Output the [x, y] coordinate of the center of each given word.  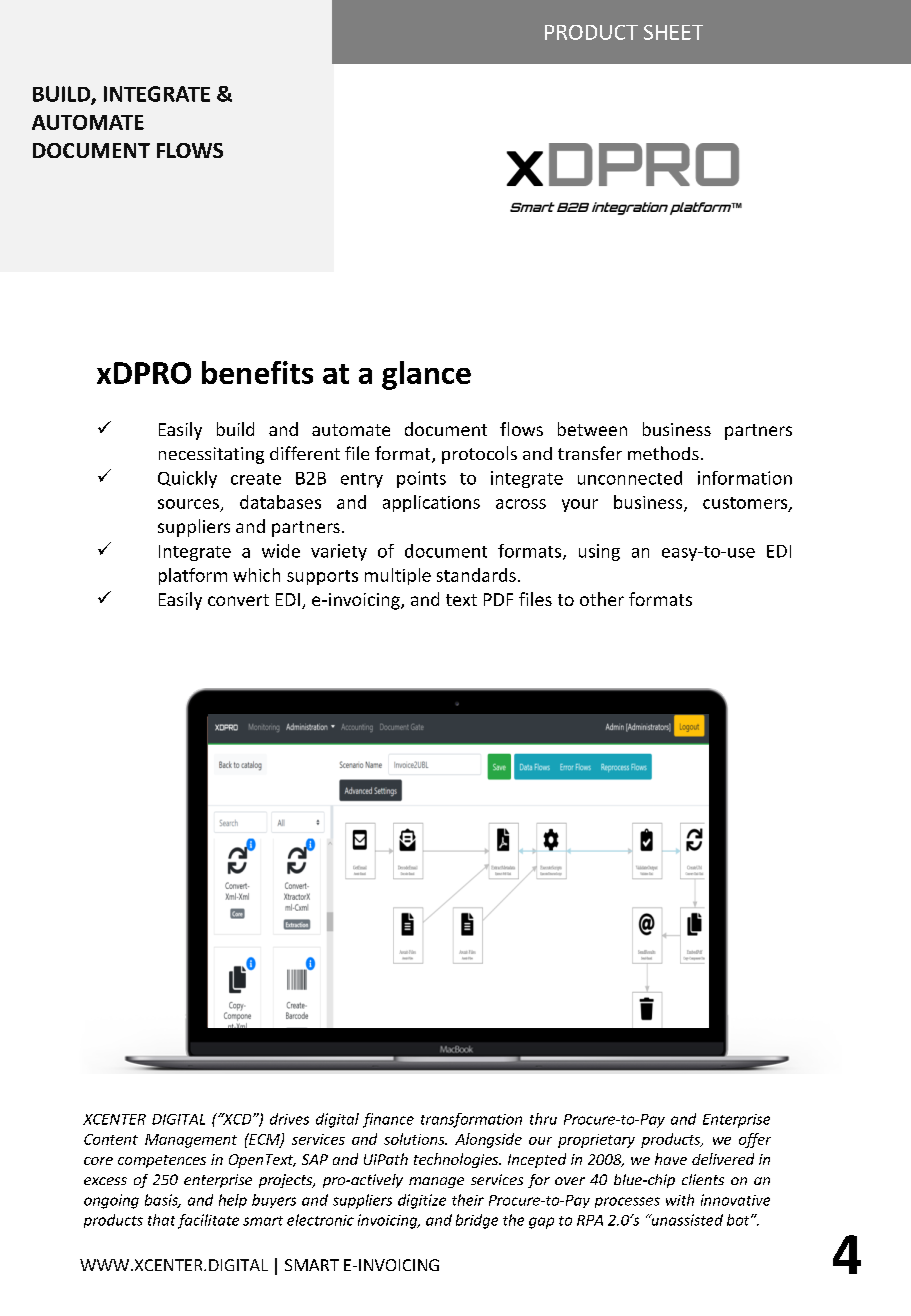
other [602, 599]
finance [388, 1120]
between [592, 429]
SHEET [673, 32]
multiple [398, 576]
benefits [257, 372]
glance [426, 375]
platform [193, 576]
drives [289, 1119]
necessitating [211, 455]
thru [543, 1119]
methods [663, 453]
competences [162, 1161]
